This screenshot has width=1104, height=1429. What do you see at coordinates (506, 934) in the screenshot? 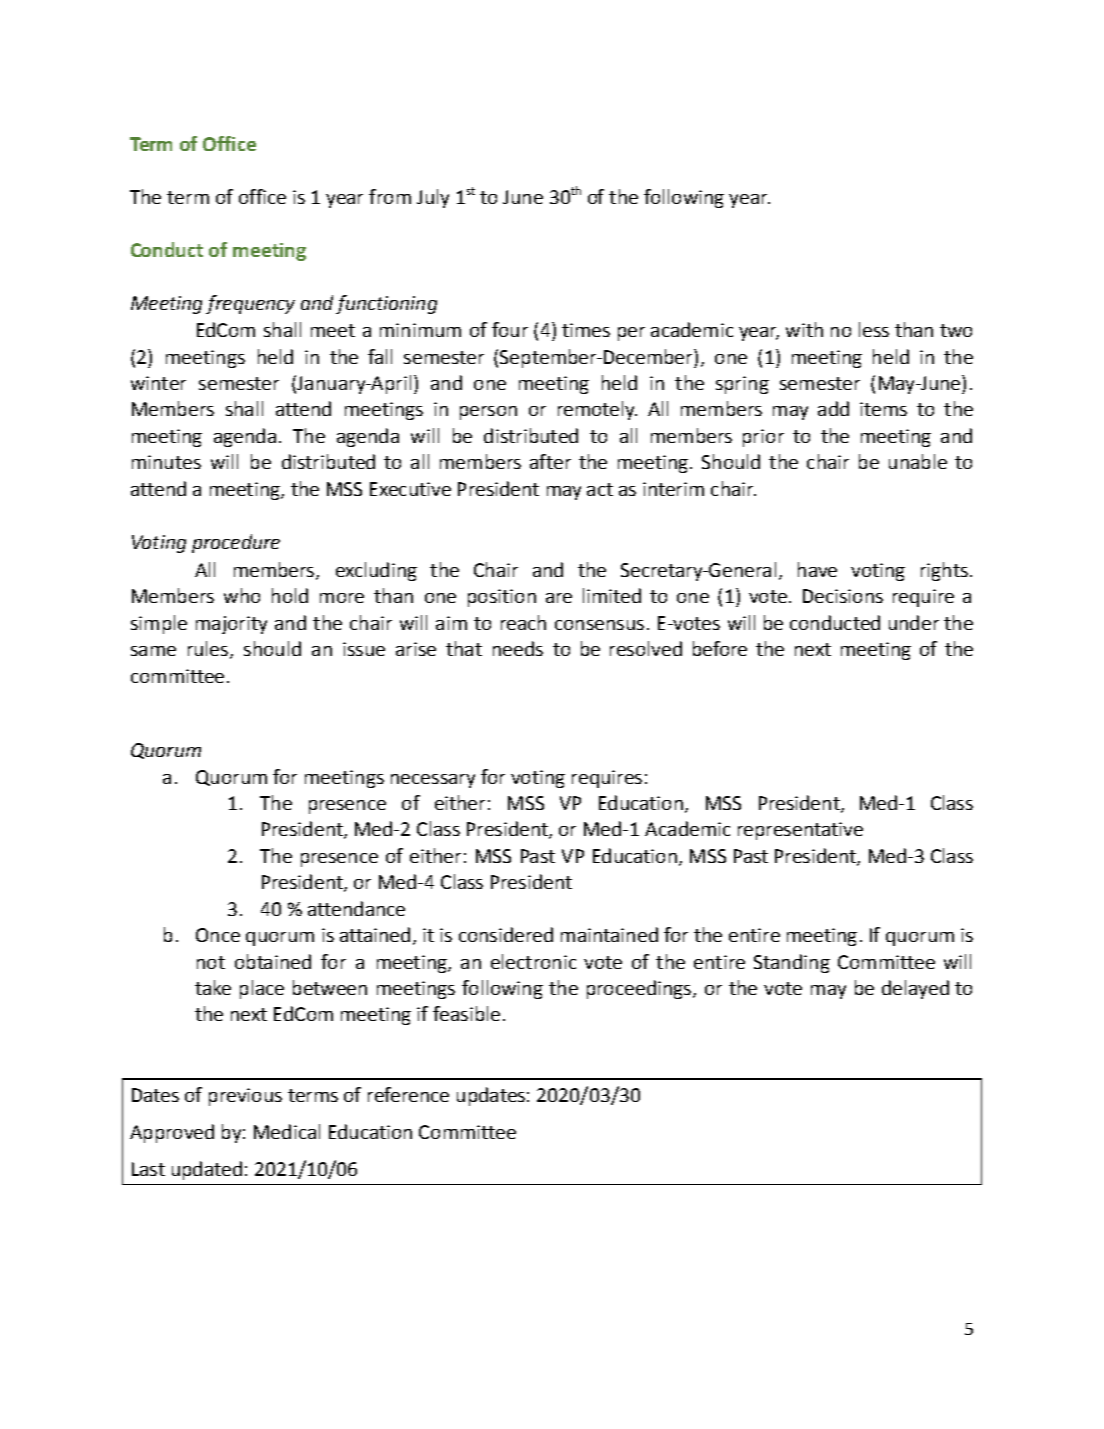
I see `considered` at bounding box center [506, 934].
